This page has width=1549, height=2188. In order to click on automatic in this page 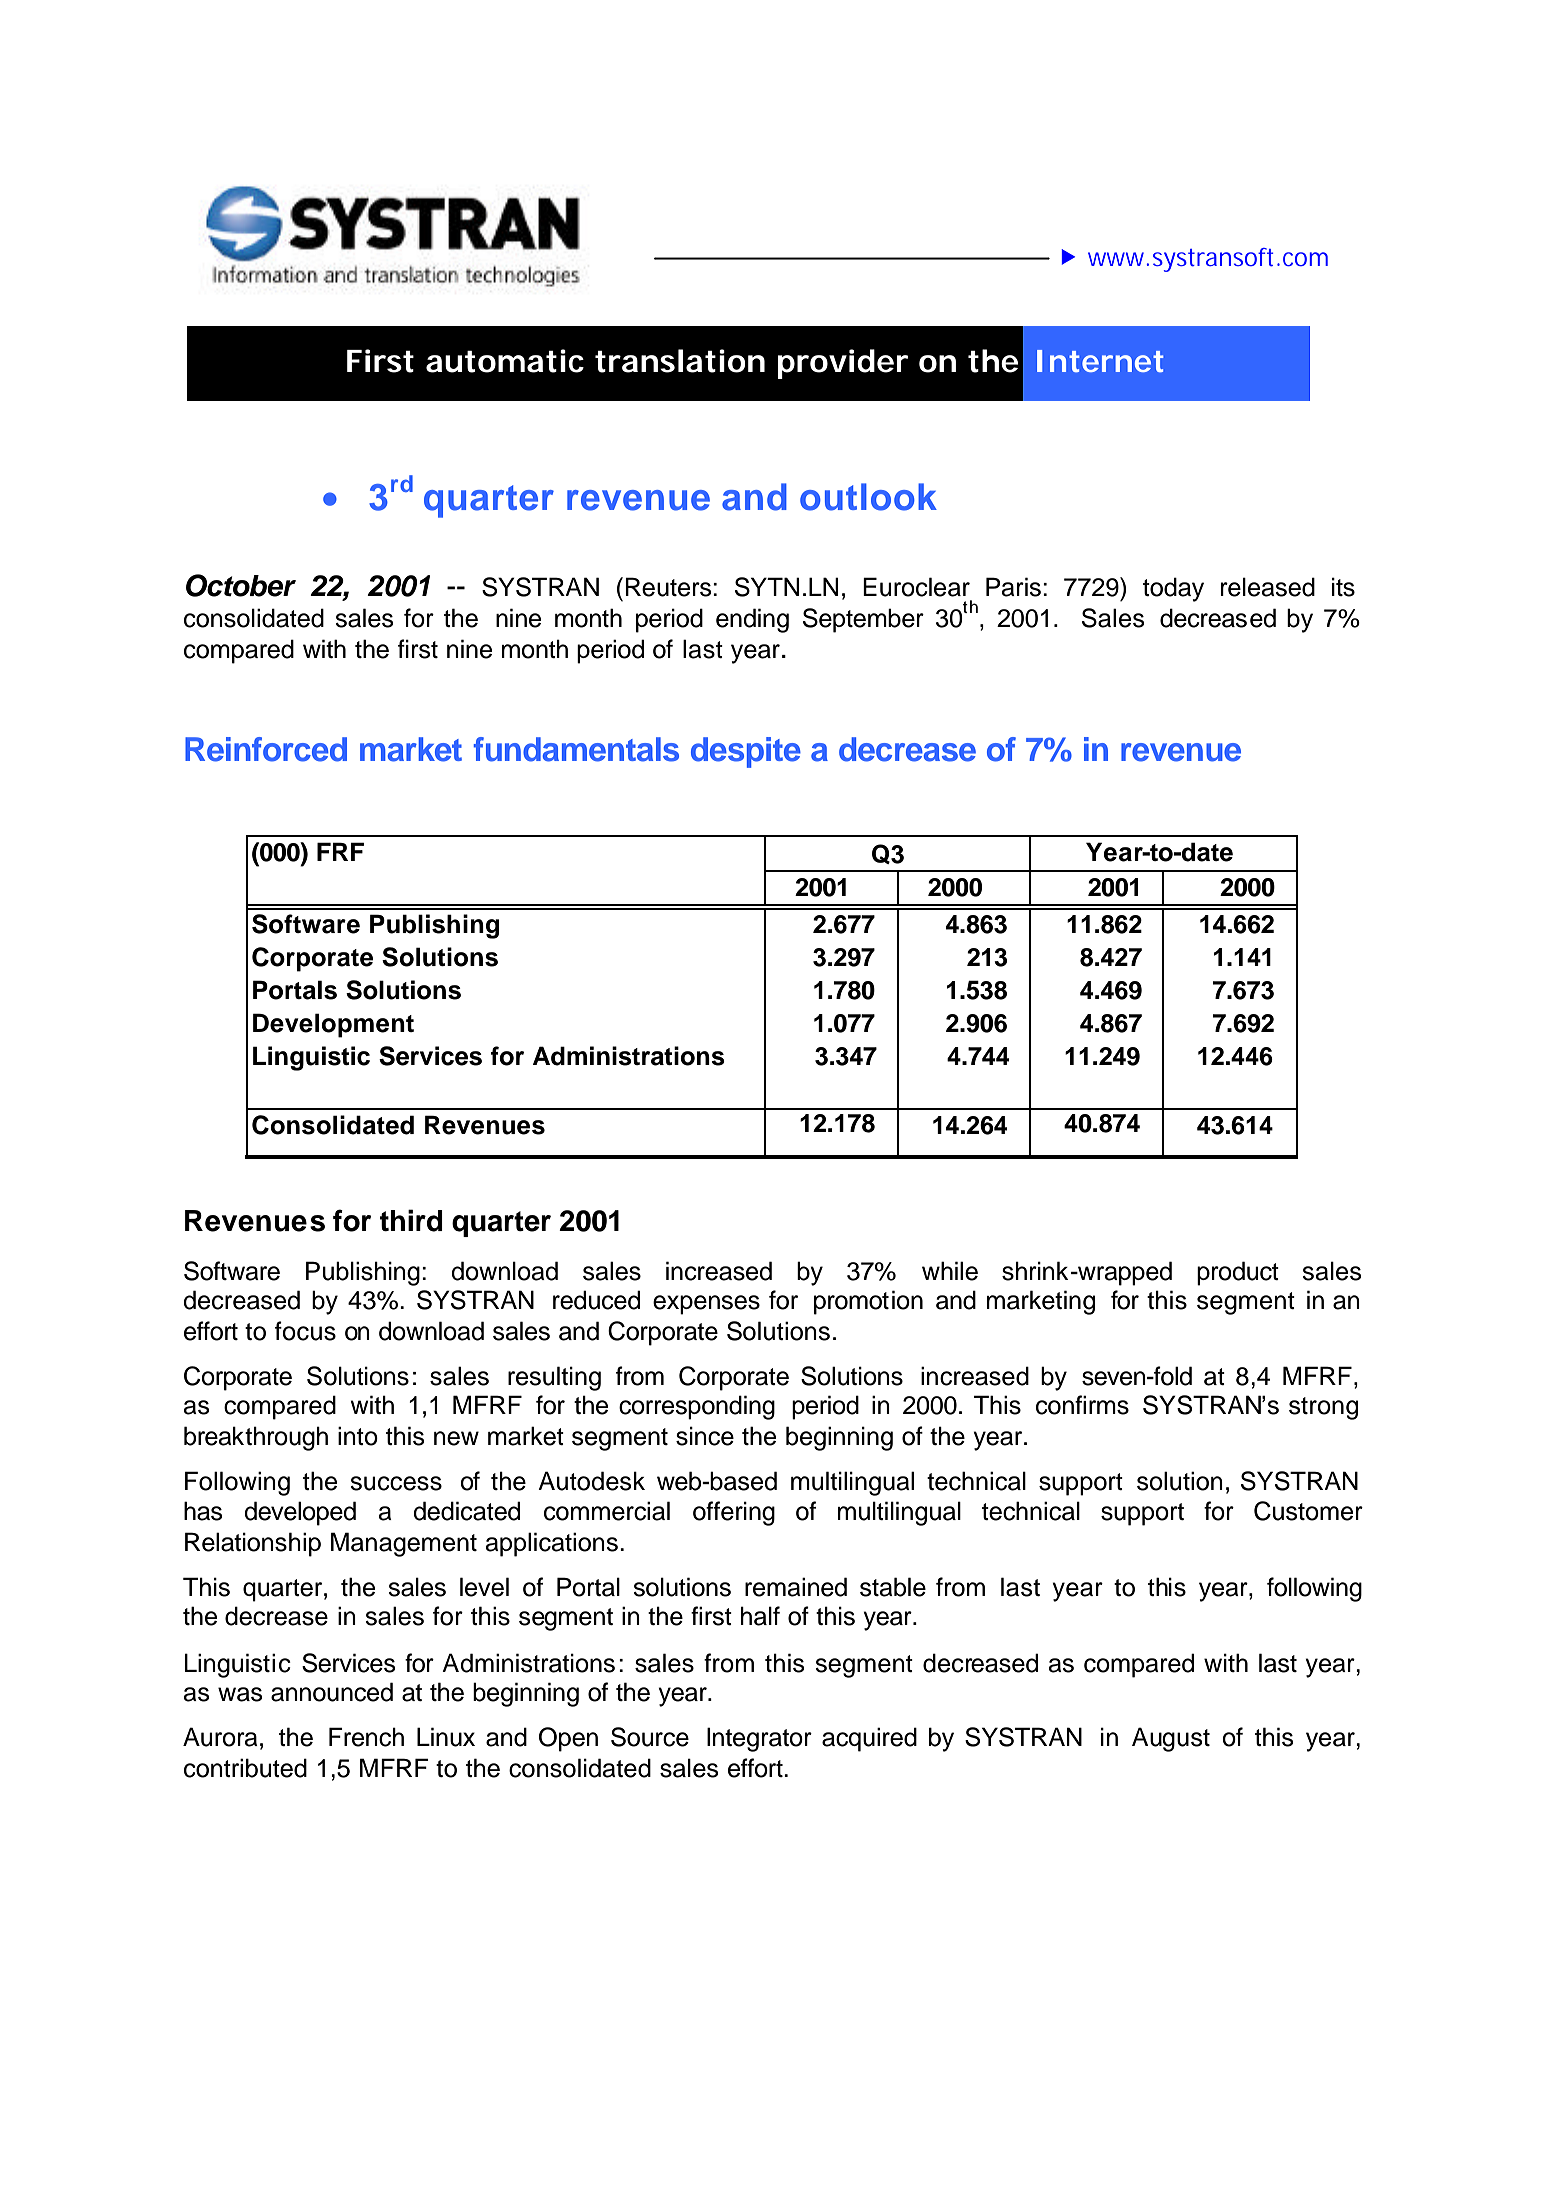, I will do `click(505, 361)`.
